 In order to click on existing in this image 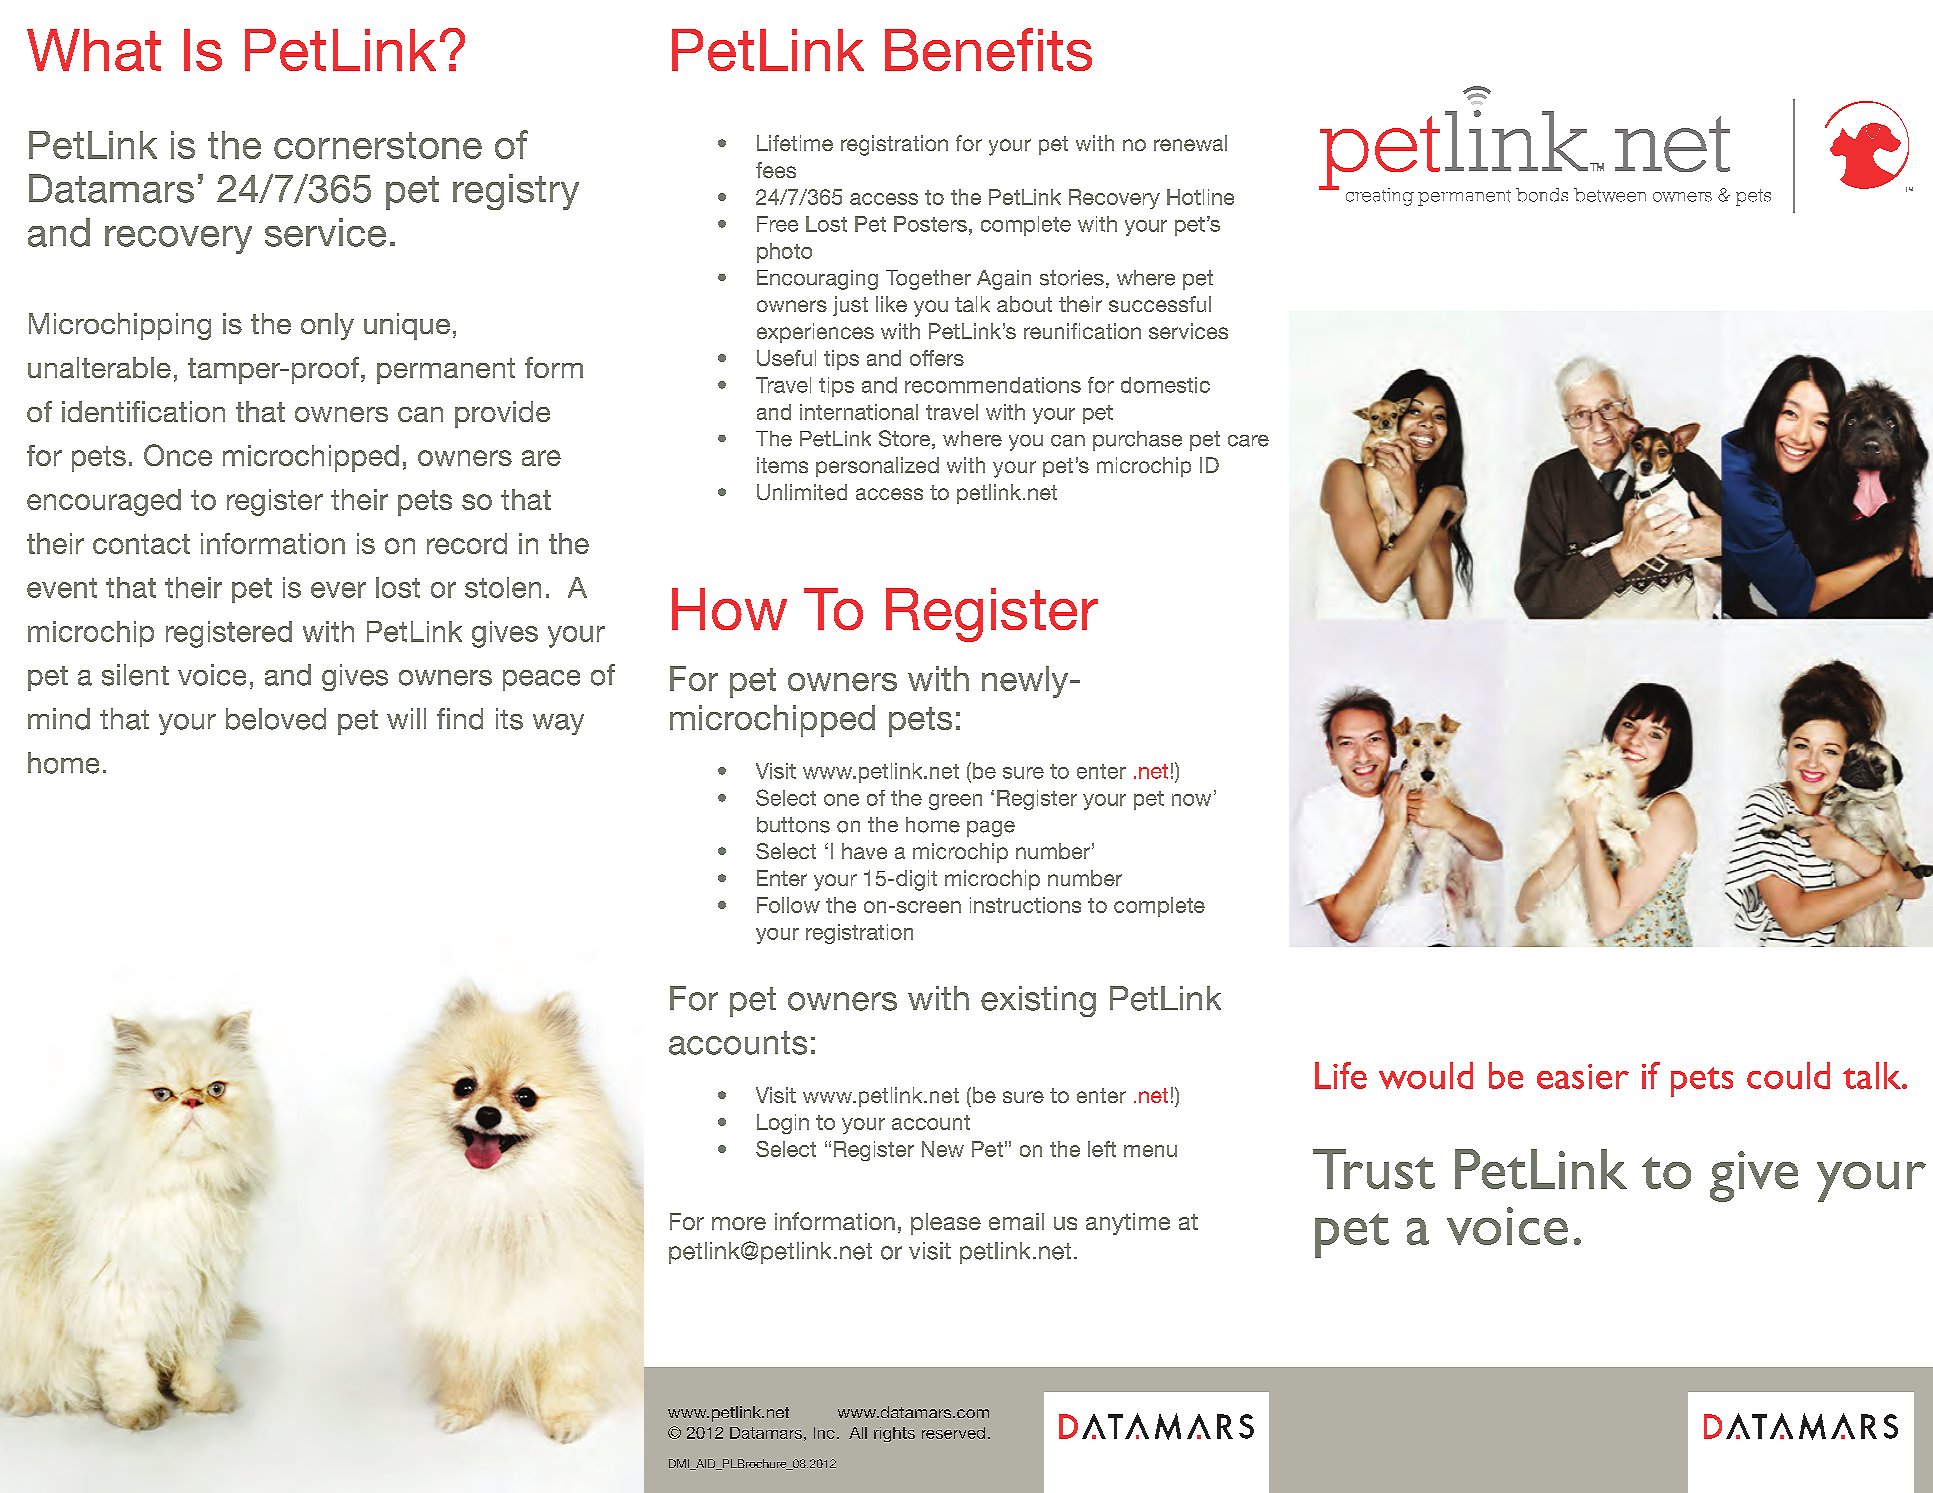, I will do `click(1038, 1001)`.
